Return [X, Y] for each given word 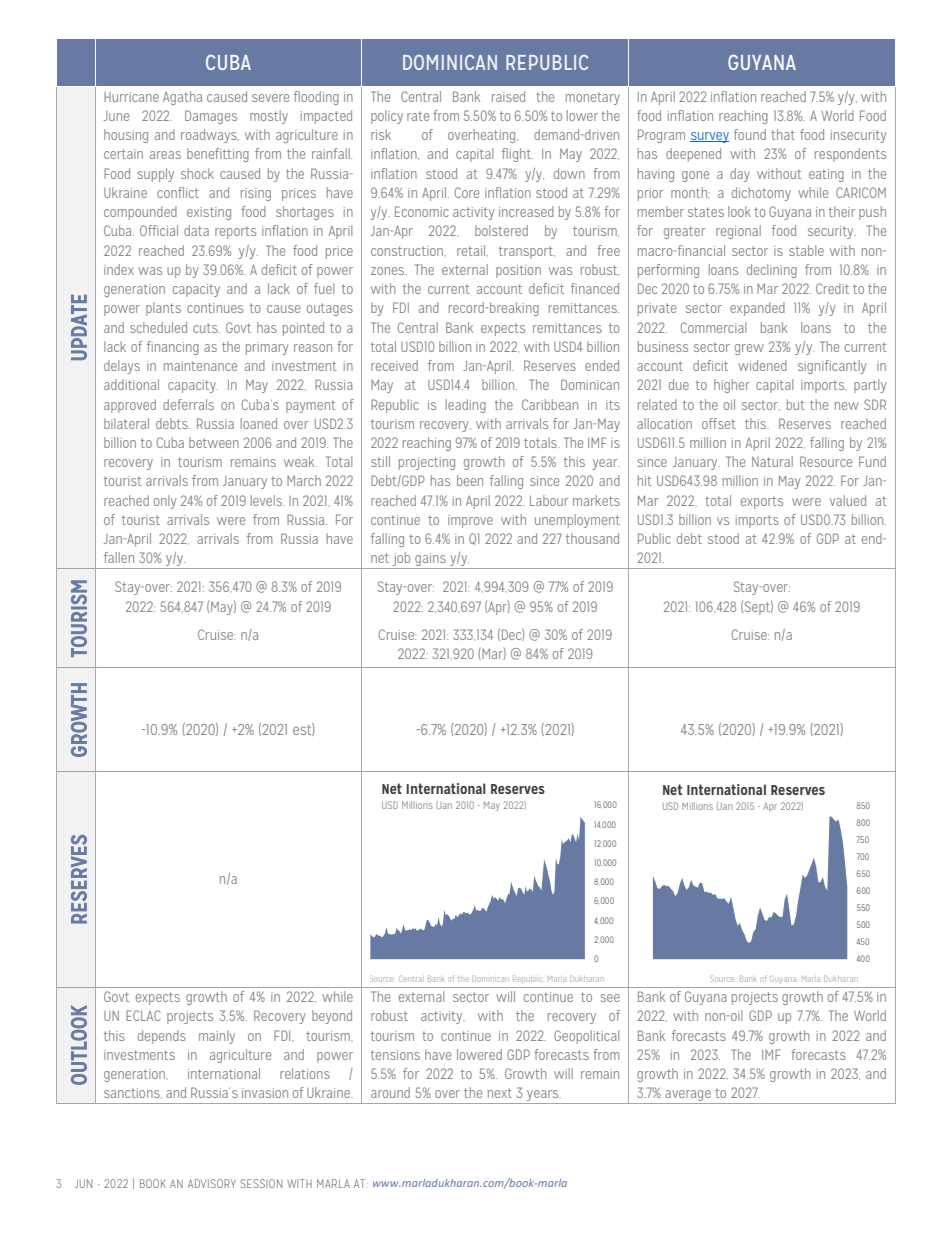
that [783, 134]
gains [430, 561]
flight [517, 155]
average [688, 1097]
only [165, 502]
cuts [206, 328]
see [610, 998]
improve [470, 521]
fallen [119, 557]
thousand [592, 538]
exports [762, 502]
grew [749, 349]
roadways [210, 136]
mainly [217, 1037]
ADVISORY [212, 1183]
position [518, 271]
